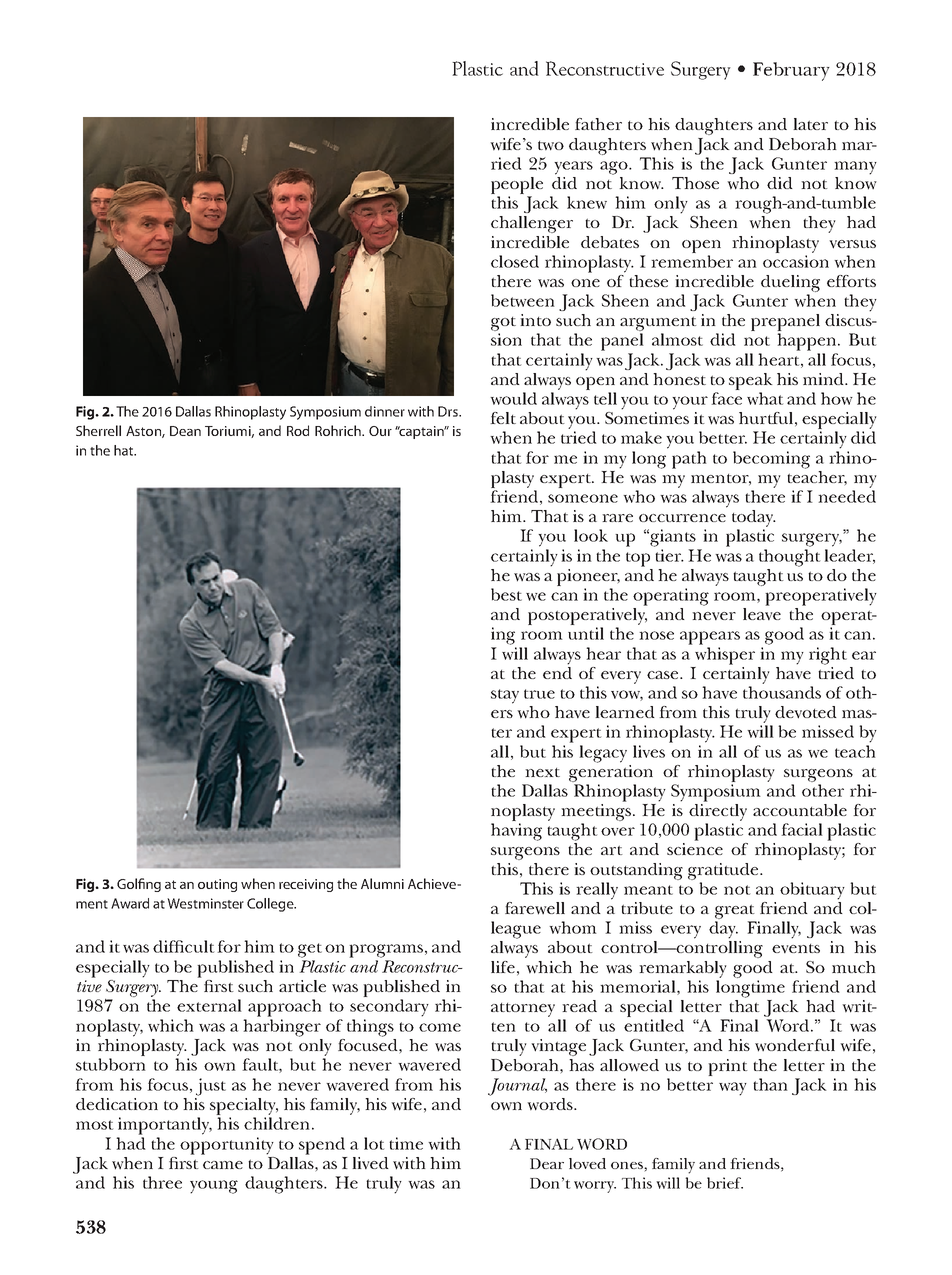  What do you see at coordinates (751, 381) in the page?
I see `speak` at bounding box center [751, 381].
